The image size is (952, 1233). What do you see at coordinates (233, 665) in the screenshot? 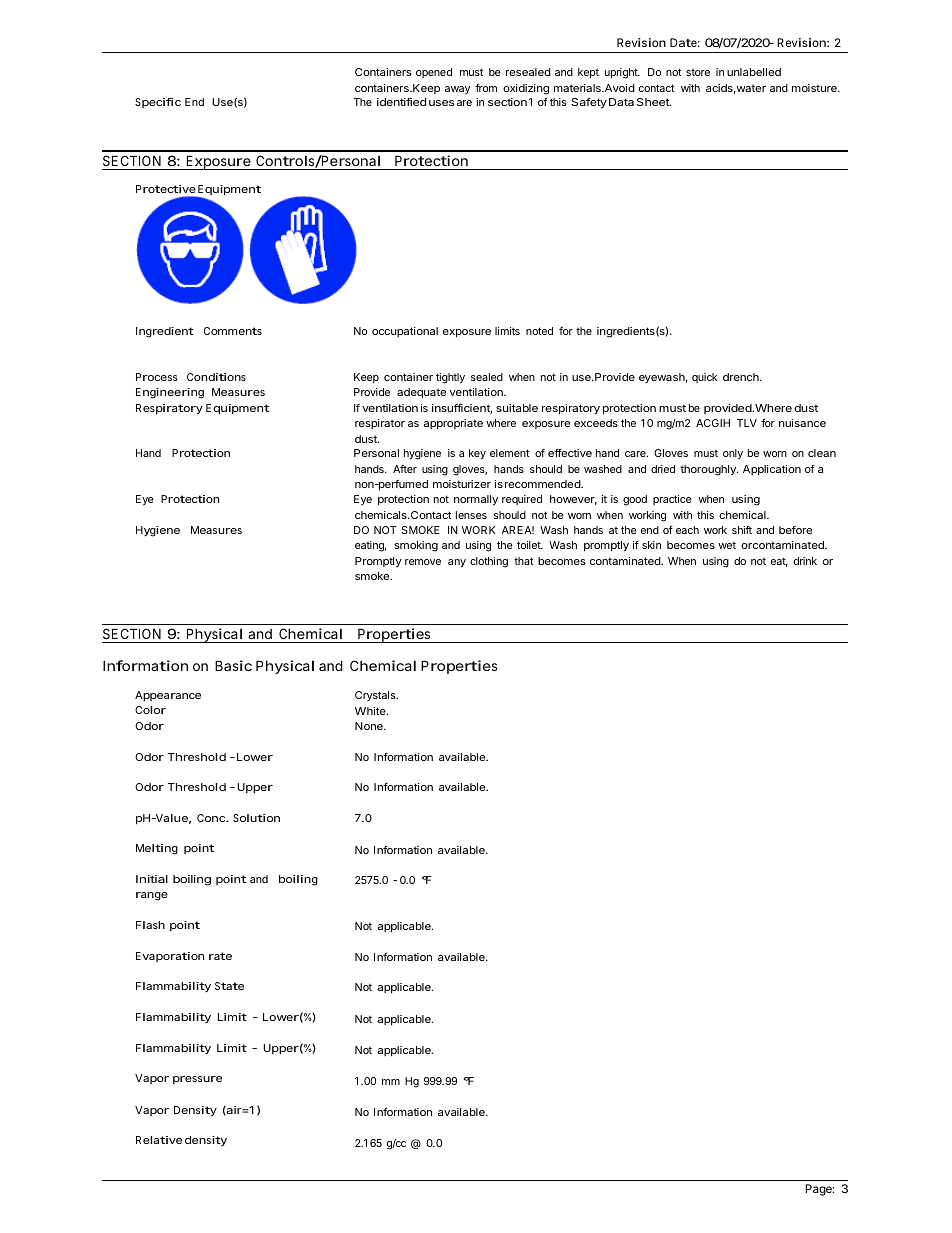
I see `Basic` at bounding box center [233, 665].
